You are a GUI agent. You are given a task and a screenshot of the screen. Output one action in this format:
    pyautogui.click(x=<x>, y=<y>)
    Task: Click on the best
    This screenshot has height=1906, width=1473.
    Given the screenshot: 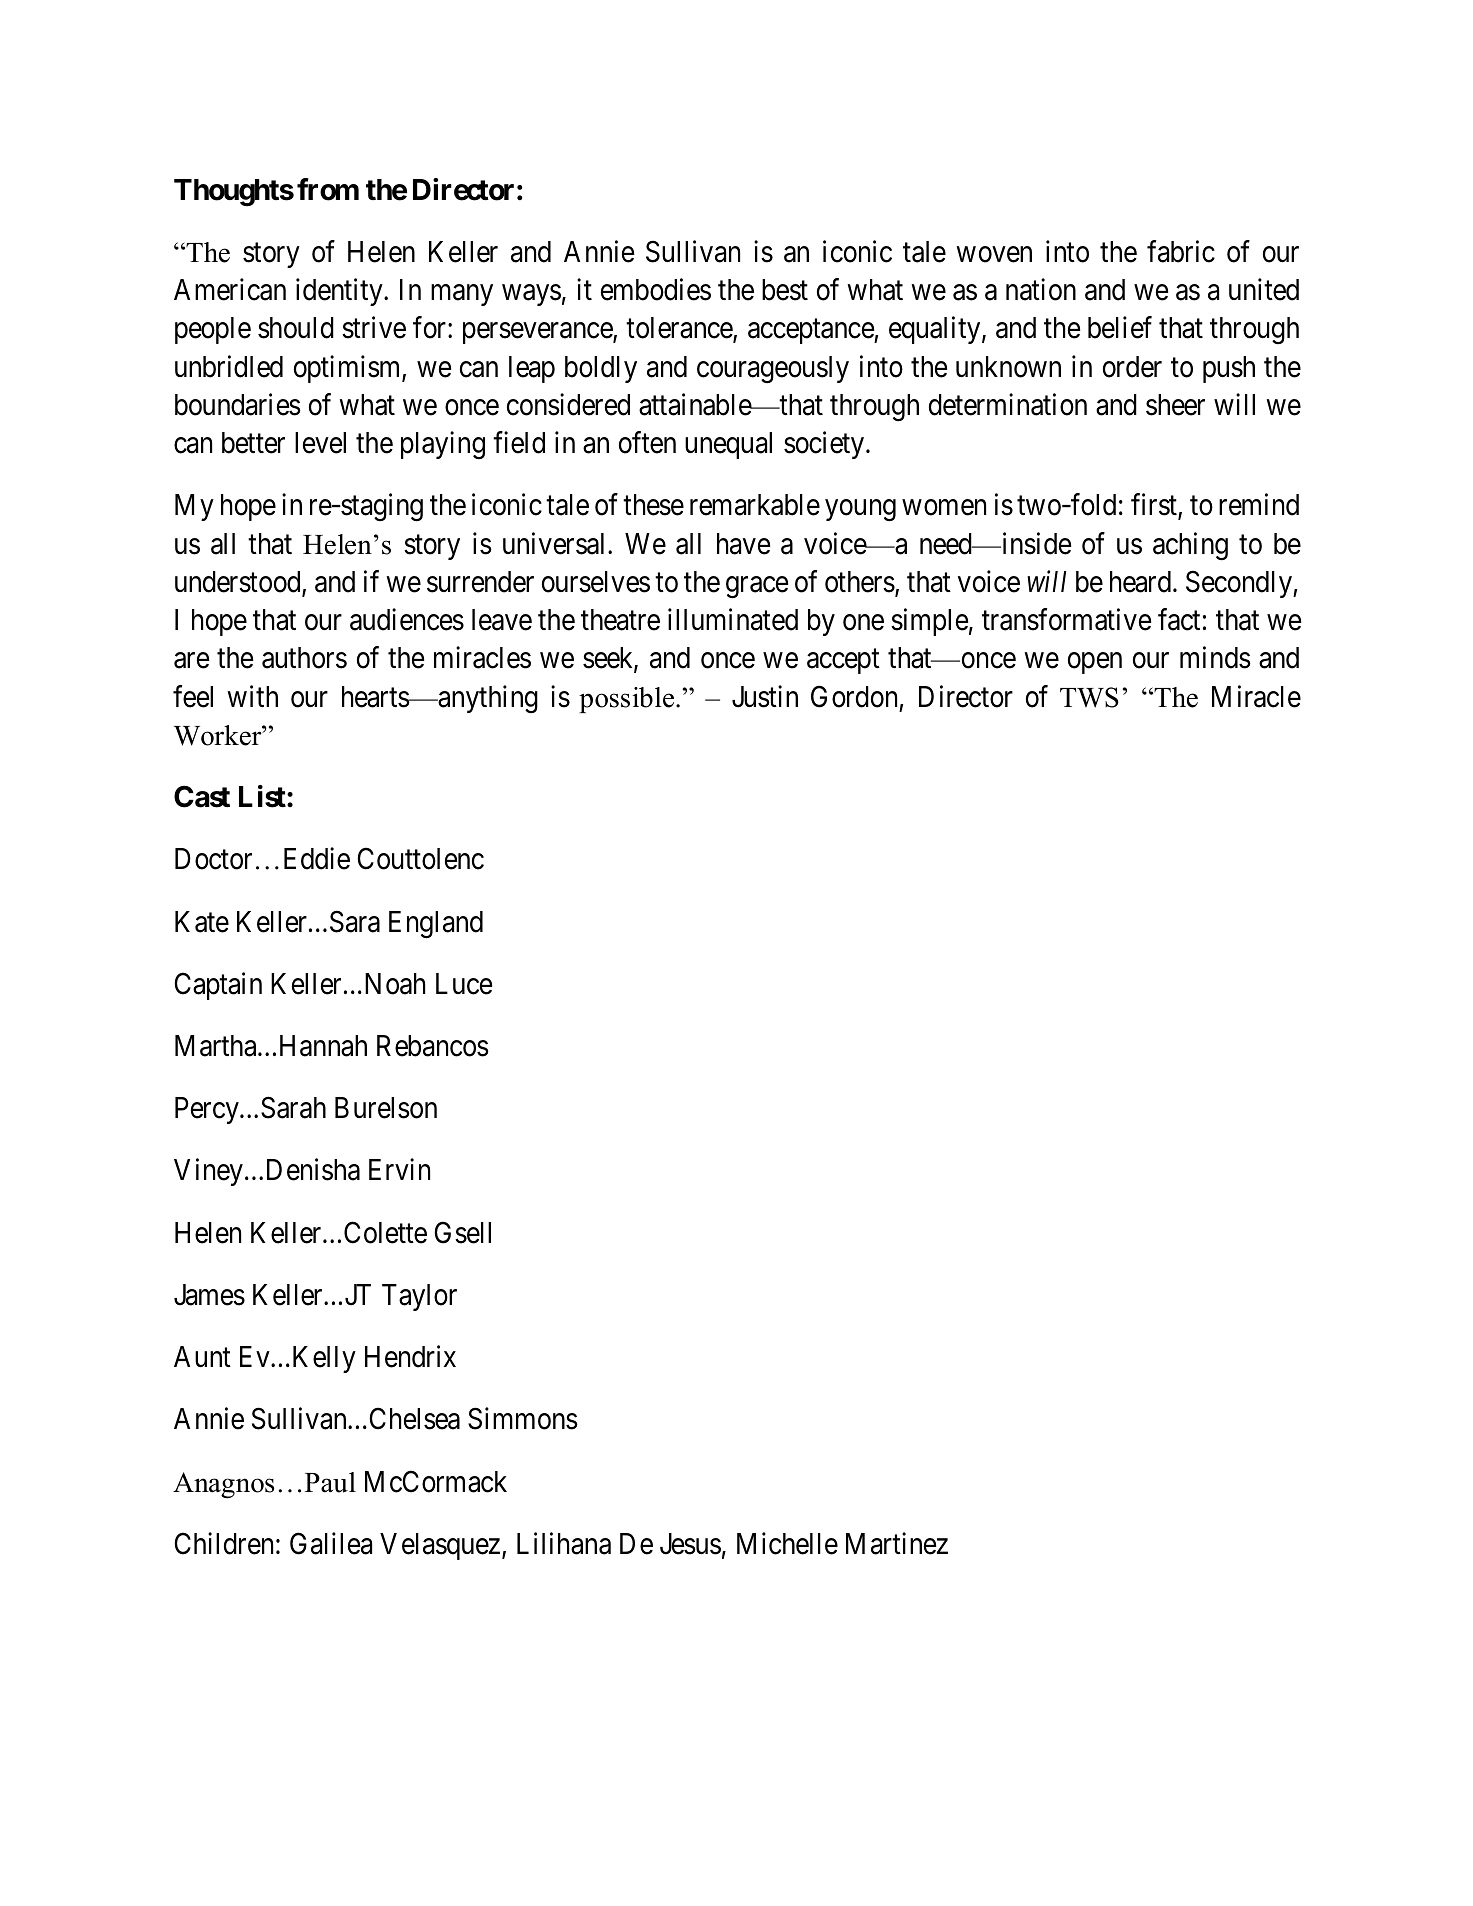 What is the action you would take?
    pyautogui.click(x=785, y=290)
